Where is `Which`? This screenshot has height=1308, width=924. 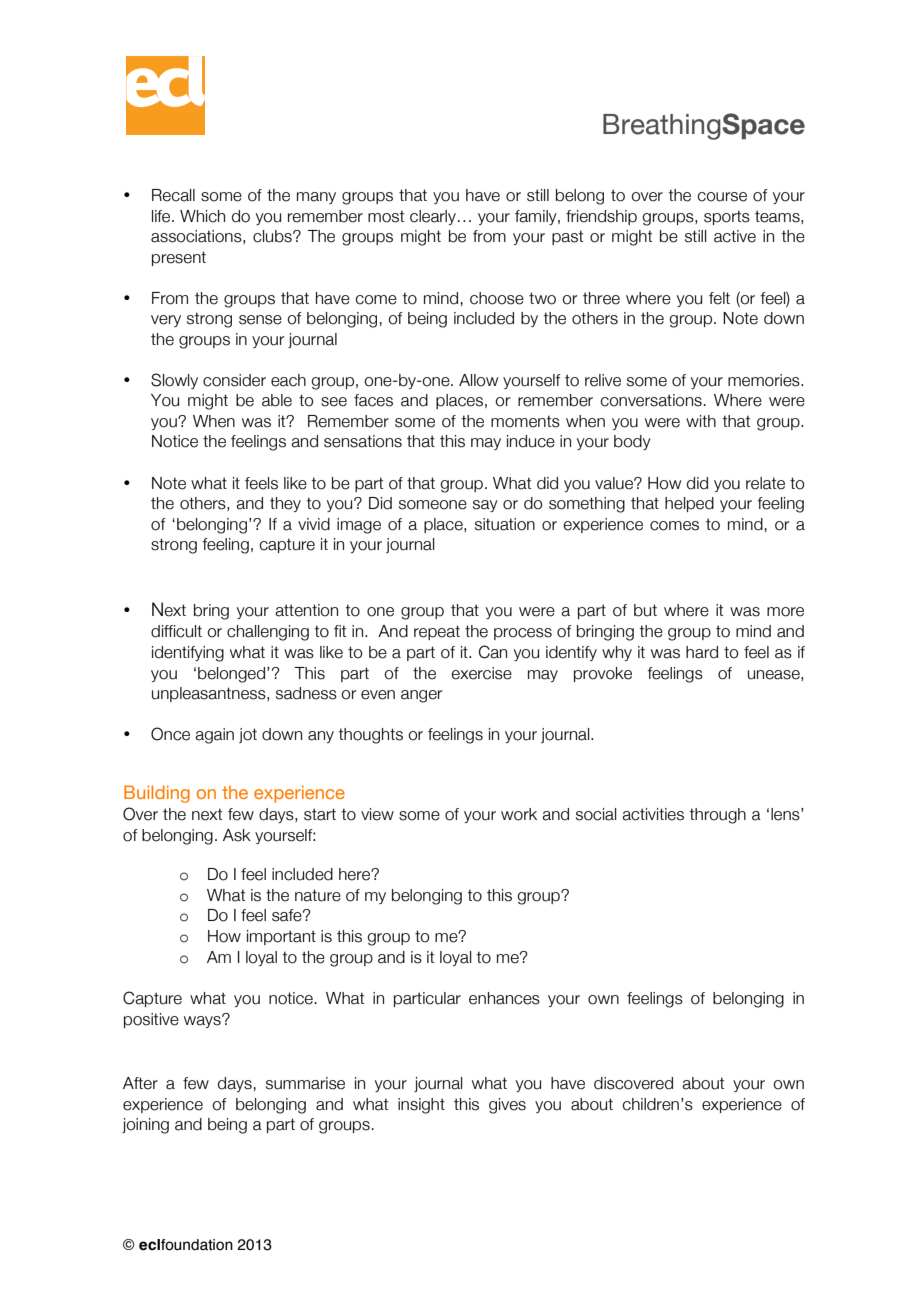 Which is located at coordinates (202, 216).
